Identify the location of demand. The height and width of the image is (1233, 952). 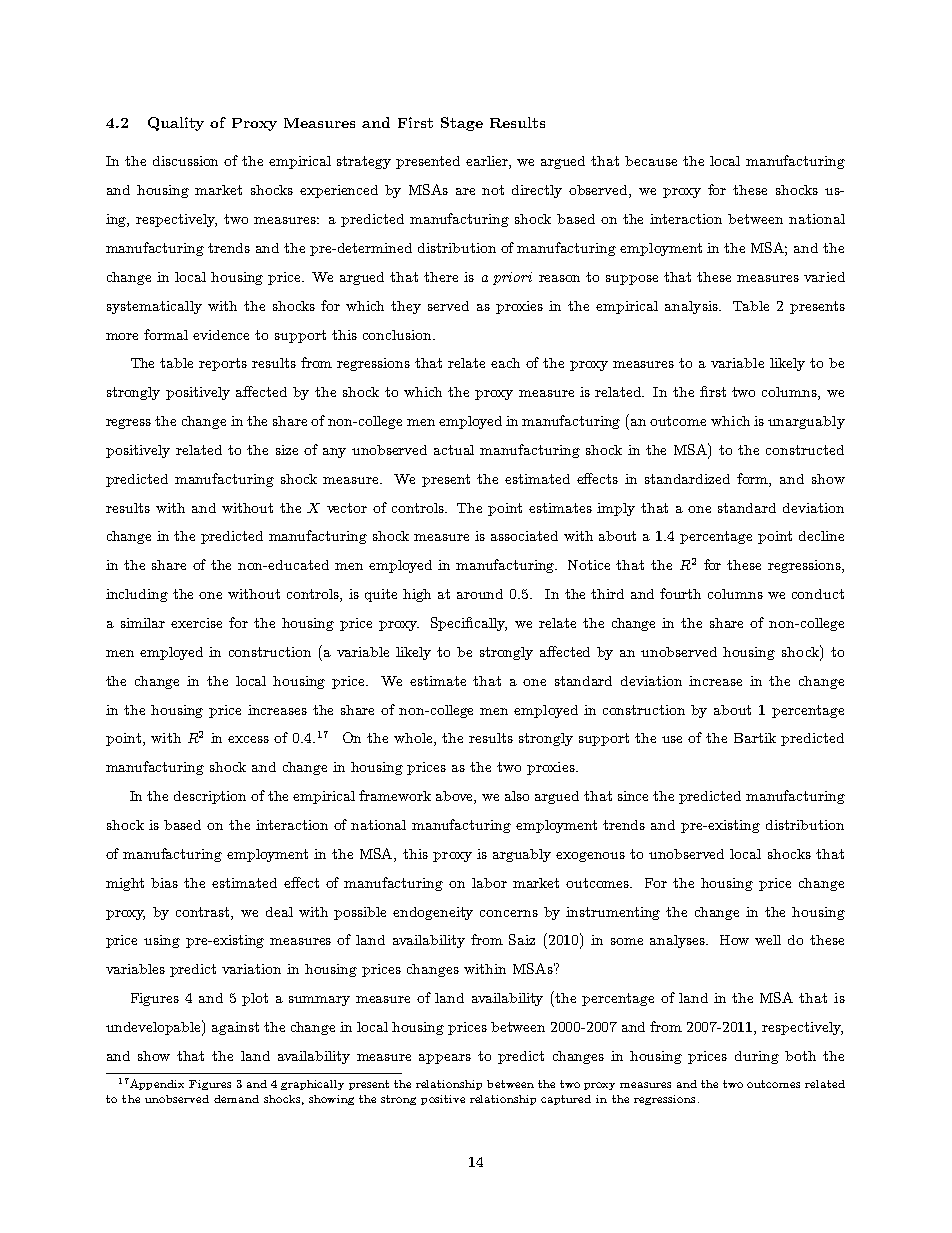
(236, 1099).
